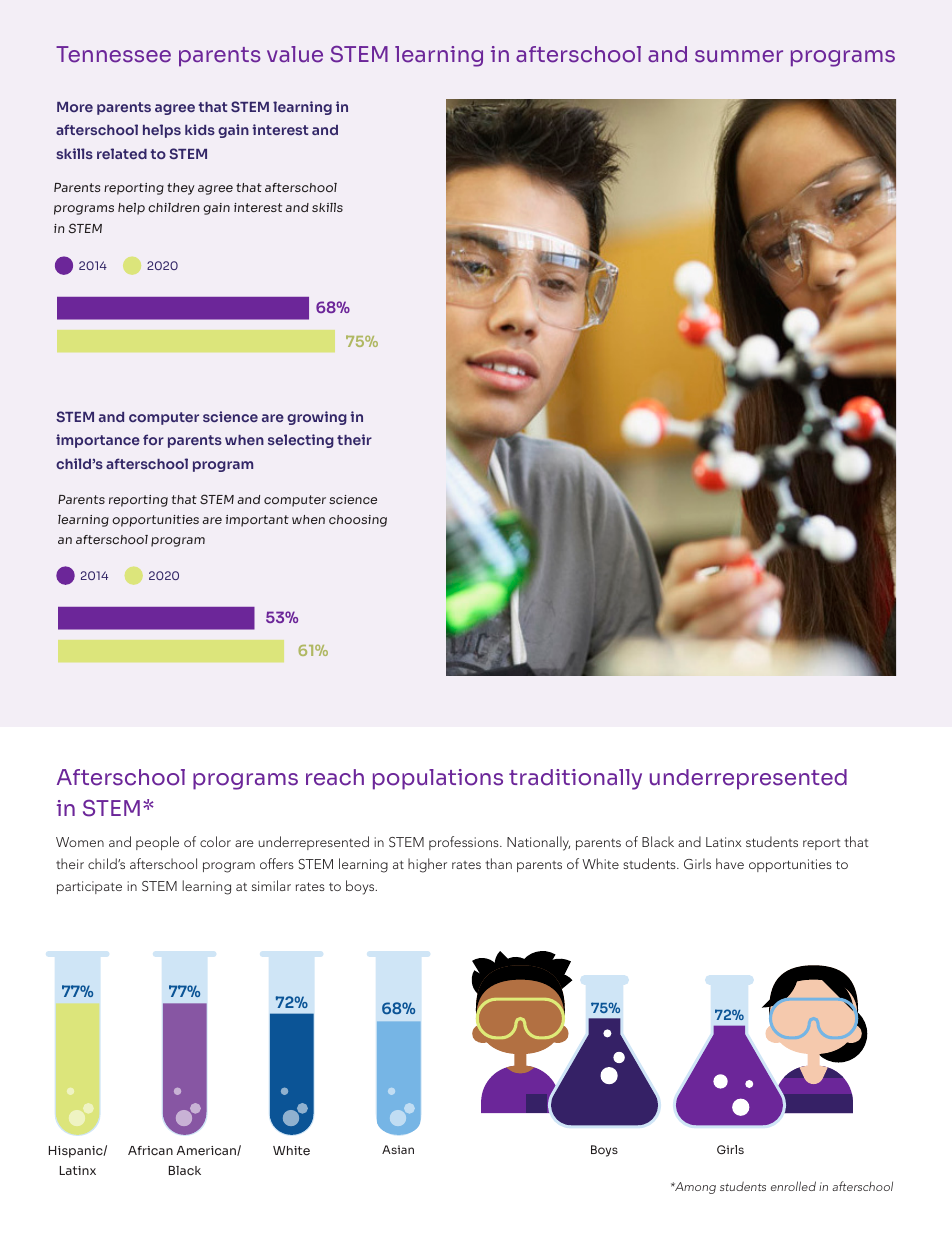 Image resolution: width=952 pixels, height=1233 pixels. Describe the element at coordinates (153, 439) in the screenshot. I see `for` at that location.
